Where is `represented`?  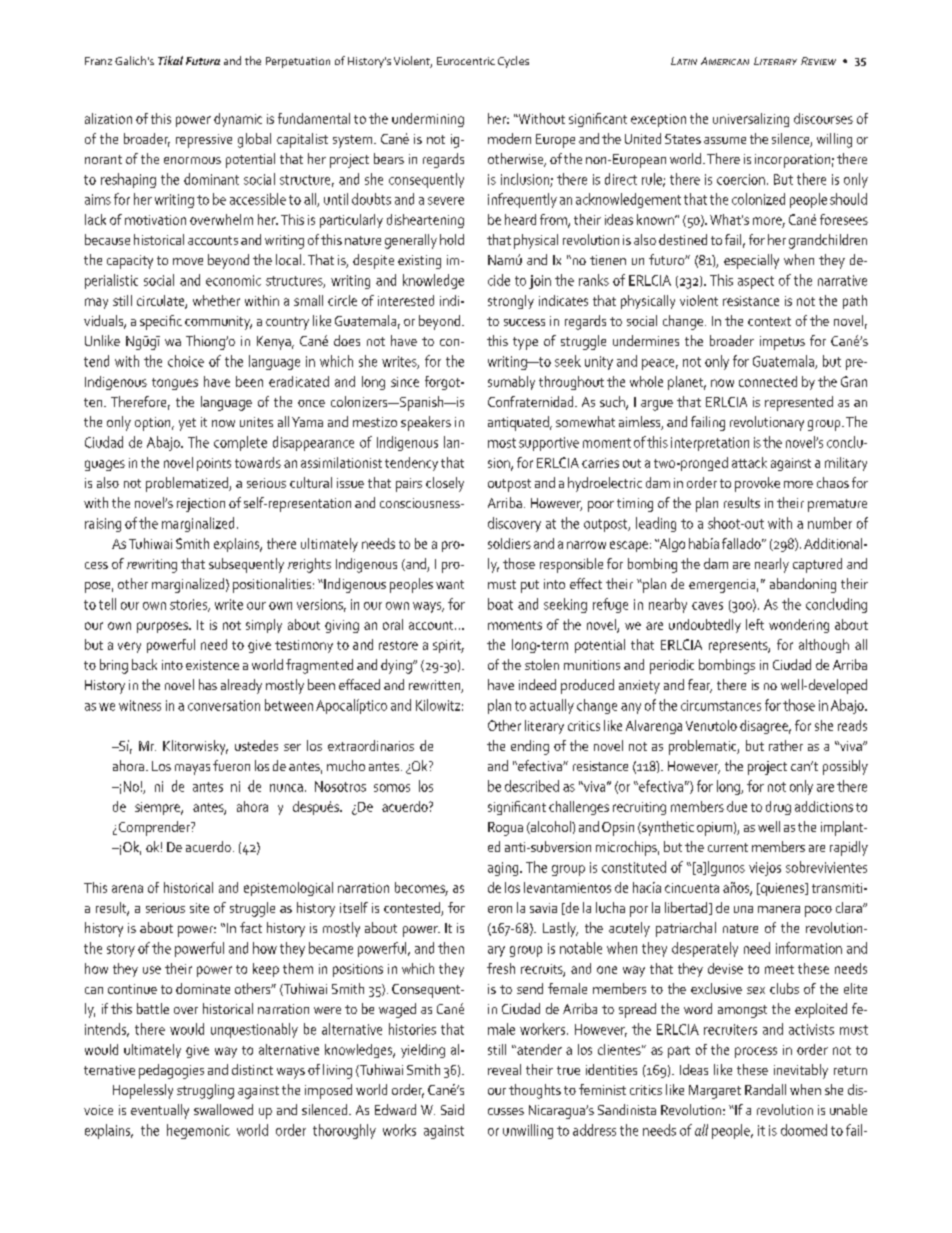
represented is located at coordinates (799, 403).
